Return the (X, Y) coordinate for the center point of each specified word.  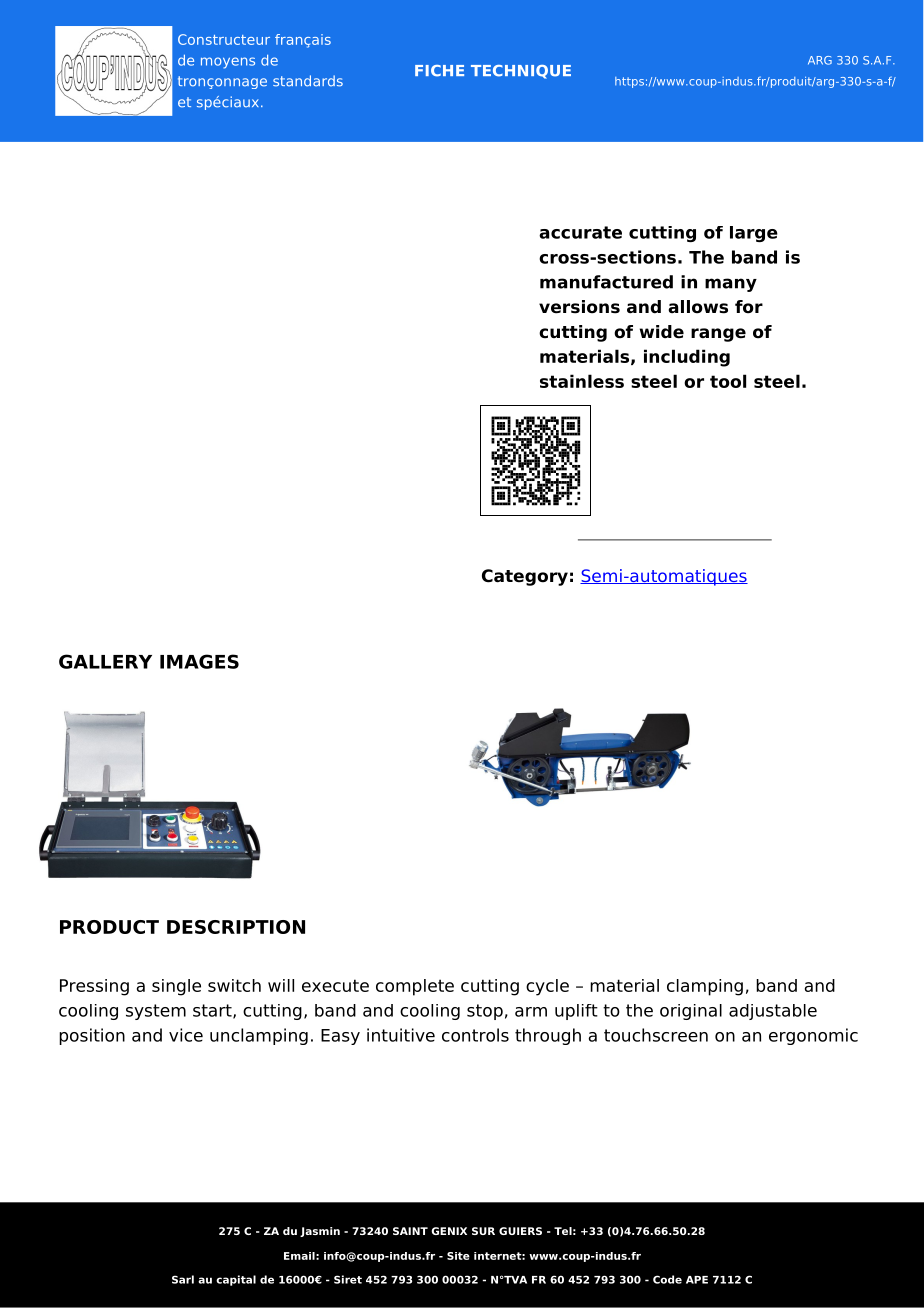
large (754, 234)
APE (697, 1280)
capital (236, 1280)
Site (458, 1256)
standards (308, 81)
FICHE (439, 71)
